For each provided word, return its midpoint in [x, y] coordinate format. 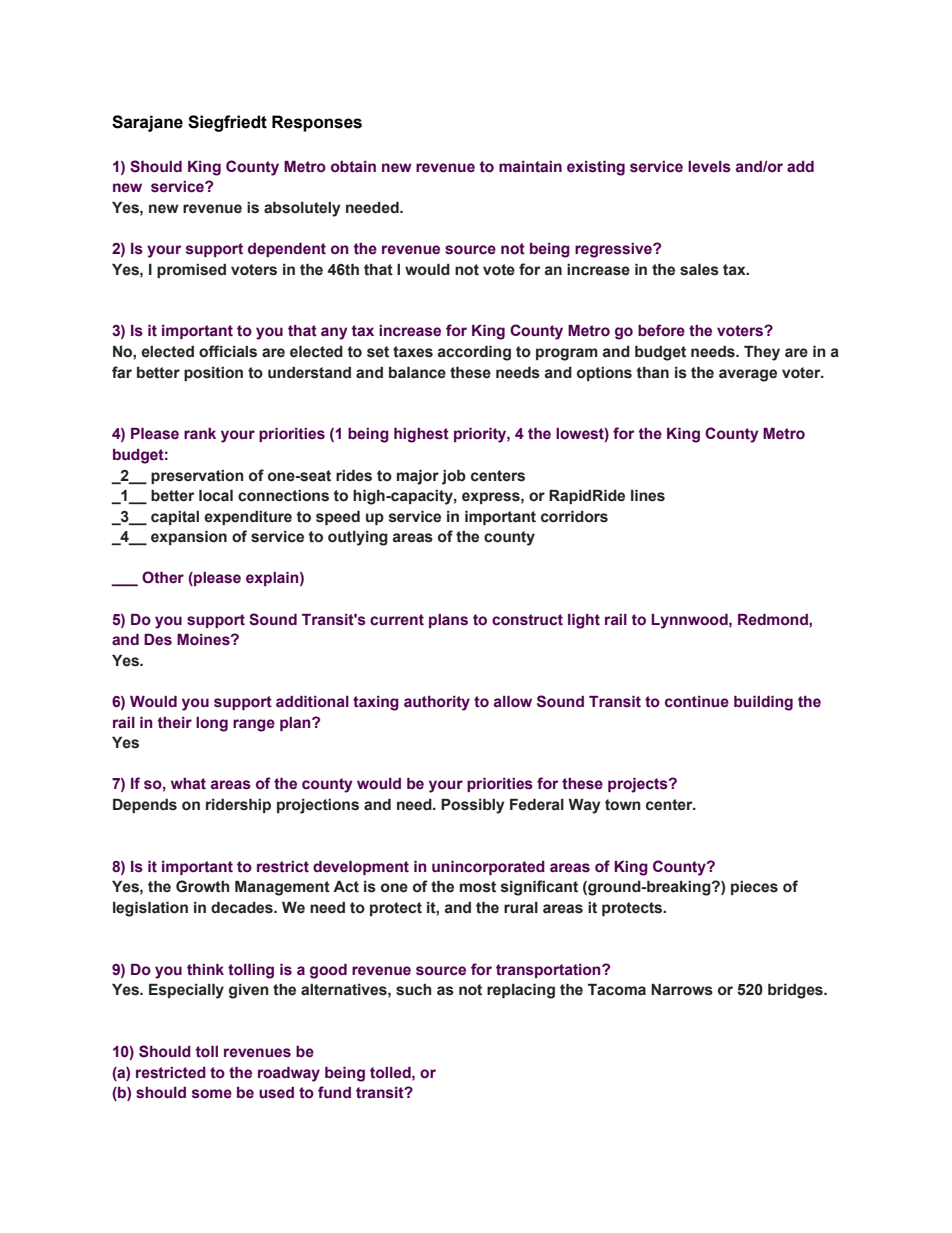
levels [709, 167]
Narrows [682, 990]
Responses [317, 123]
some [212, 1094]
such [414, 990]
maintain [530, 167]
